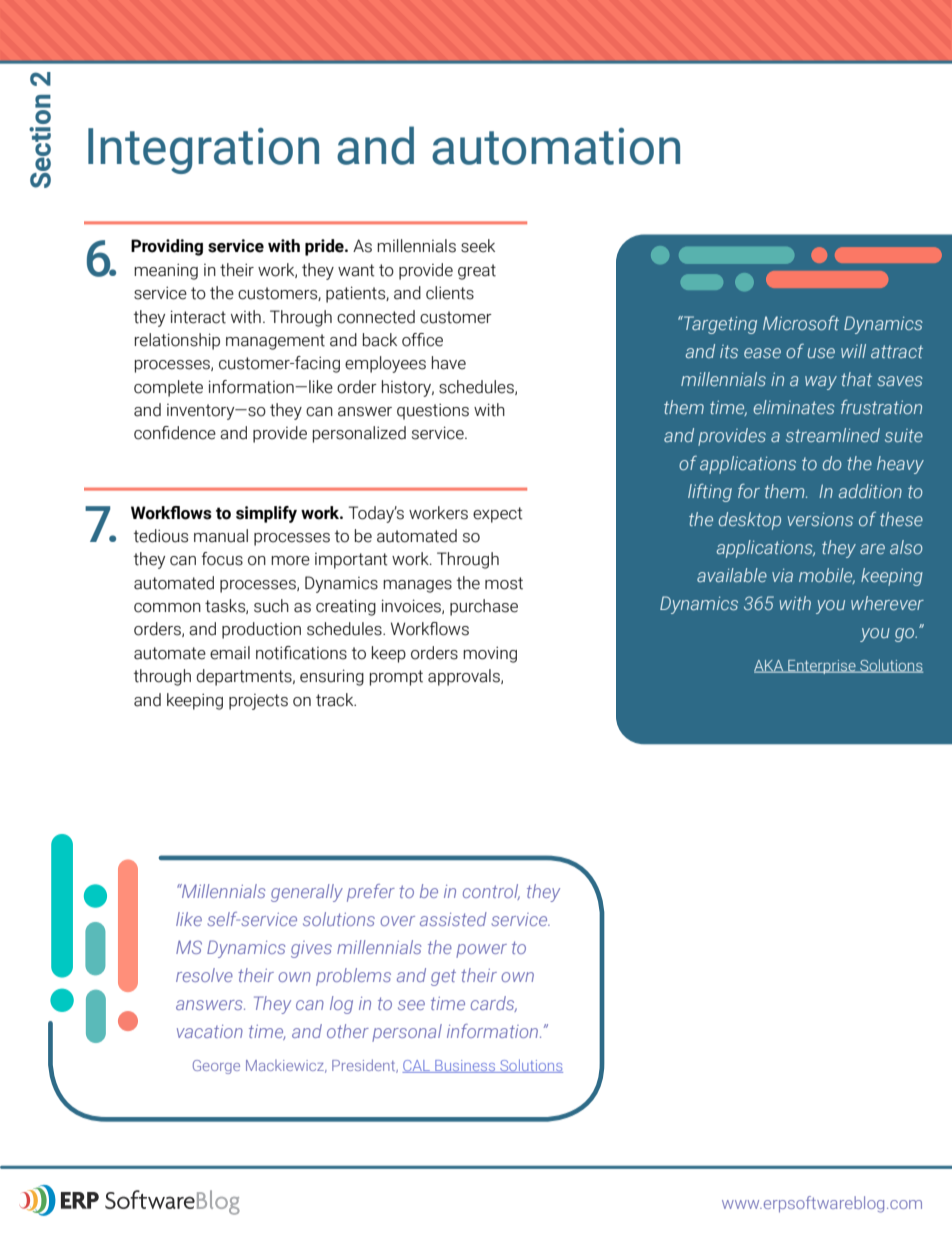 The width and height of the document is (952, 1233). Describe the element at coordinates (258, 702) in the document. I see `projects` at that location.
